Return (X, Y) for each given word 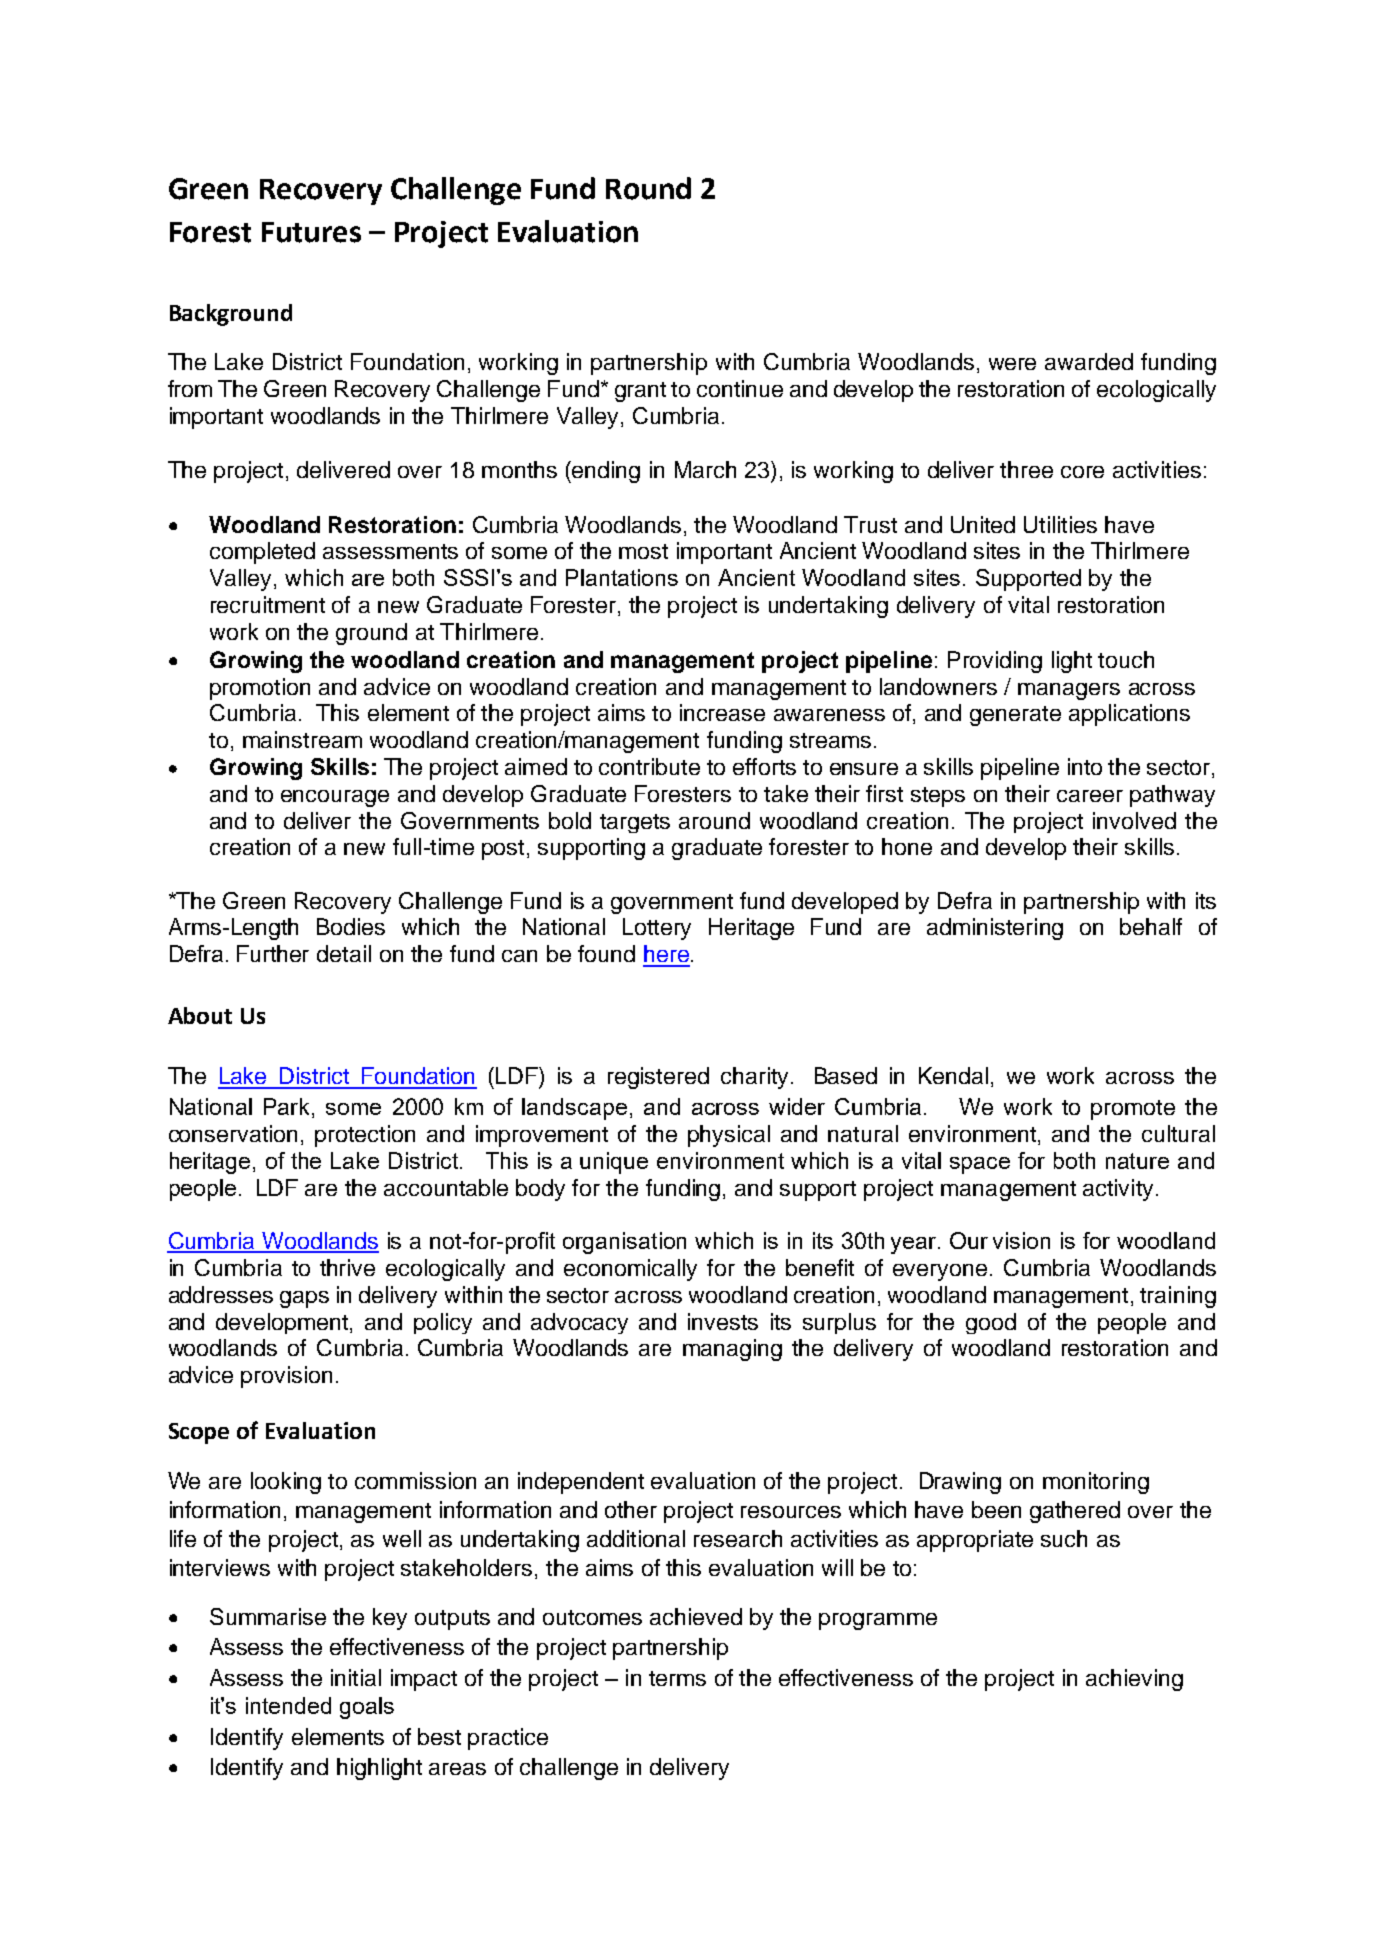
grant (640, 392)
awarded (1089, 361)
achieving (1134, 1680)
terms (677, 1678)
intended (288, 1705)
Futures (311, 232)
